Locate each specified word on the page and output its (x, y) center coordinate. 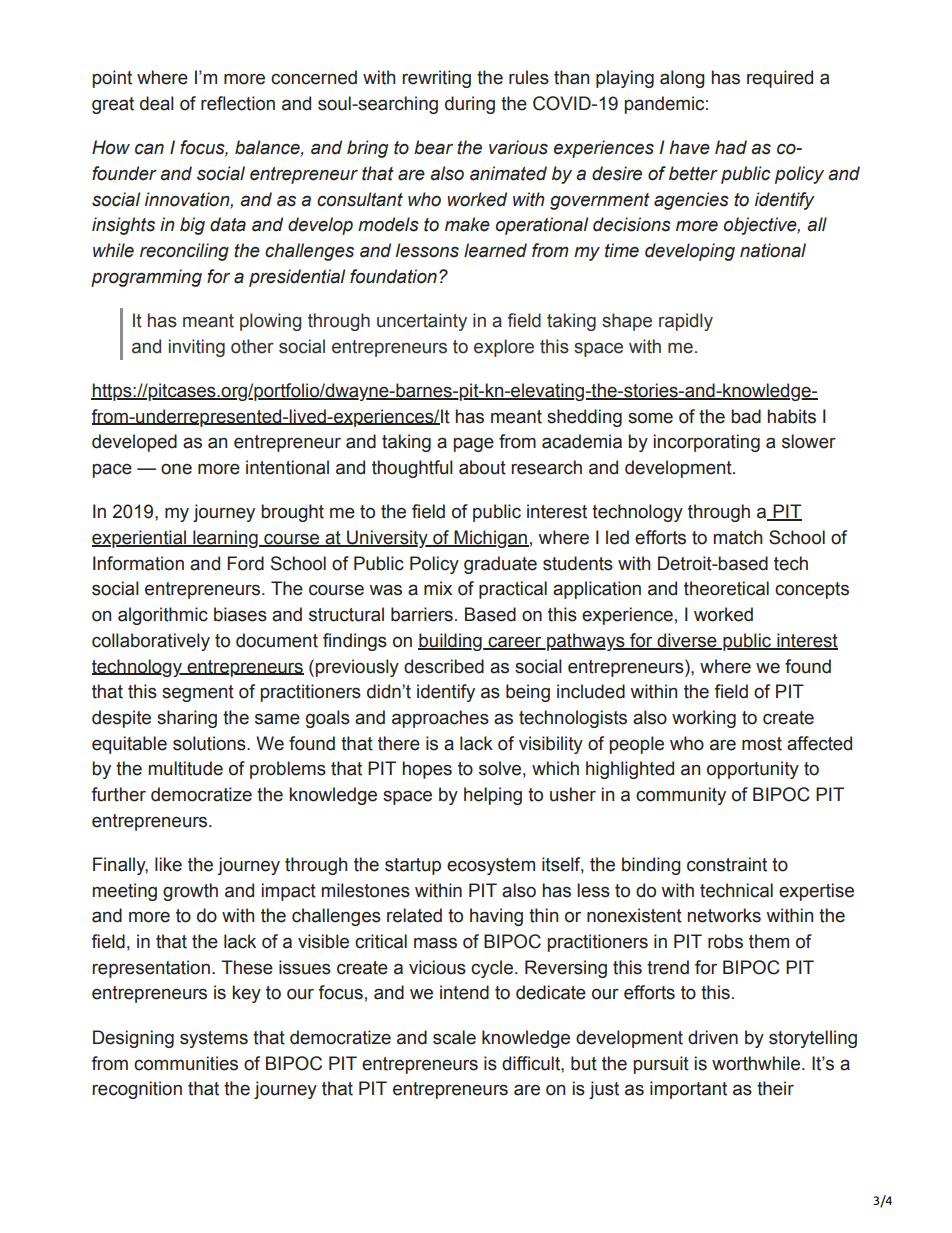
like (168, 864)
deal (157, 103)
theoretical (726, 588)
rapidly (686, 322)
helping (493, 796)
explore (504, 348)
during (470, 105)
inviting (197, 348)
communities (186, 1063)
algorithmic (163, 616)
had (731, 147)
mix (438, 588)
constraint (727, 864)
